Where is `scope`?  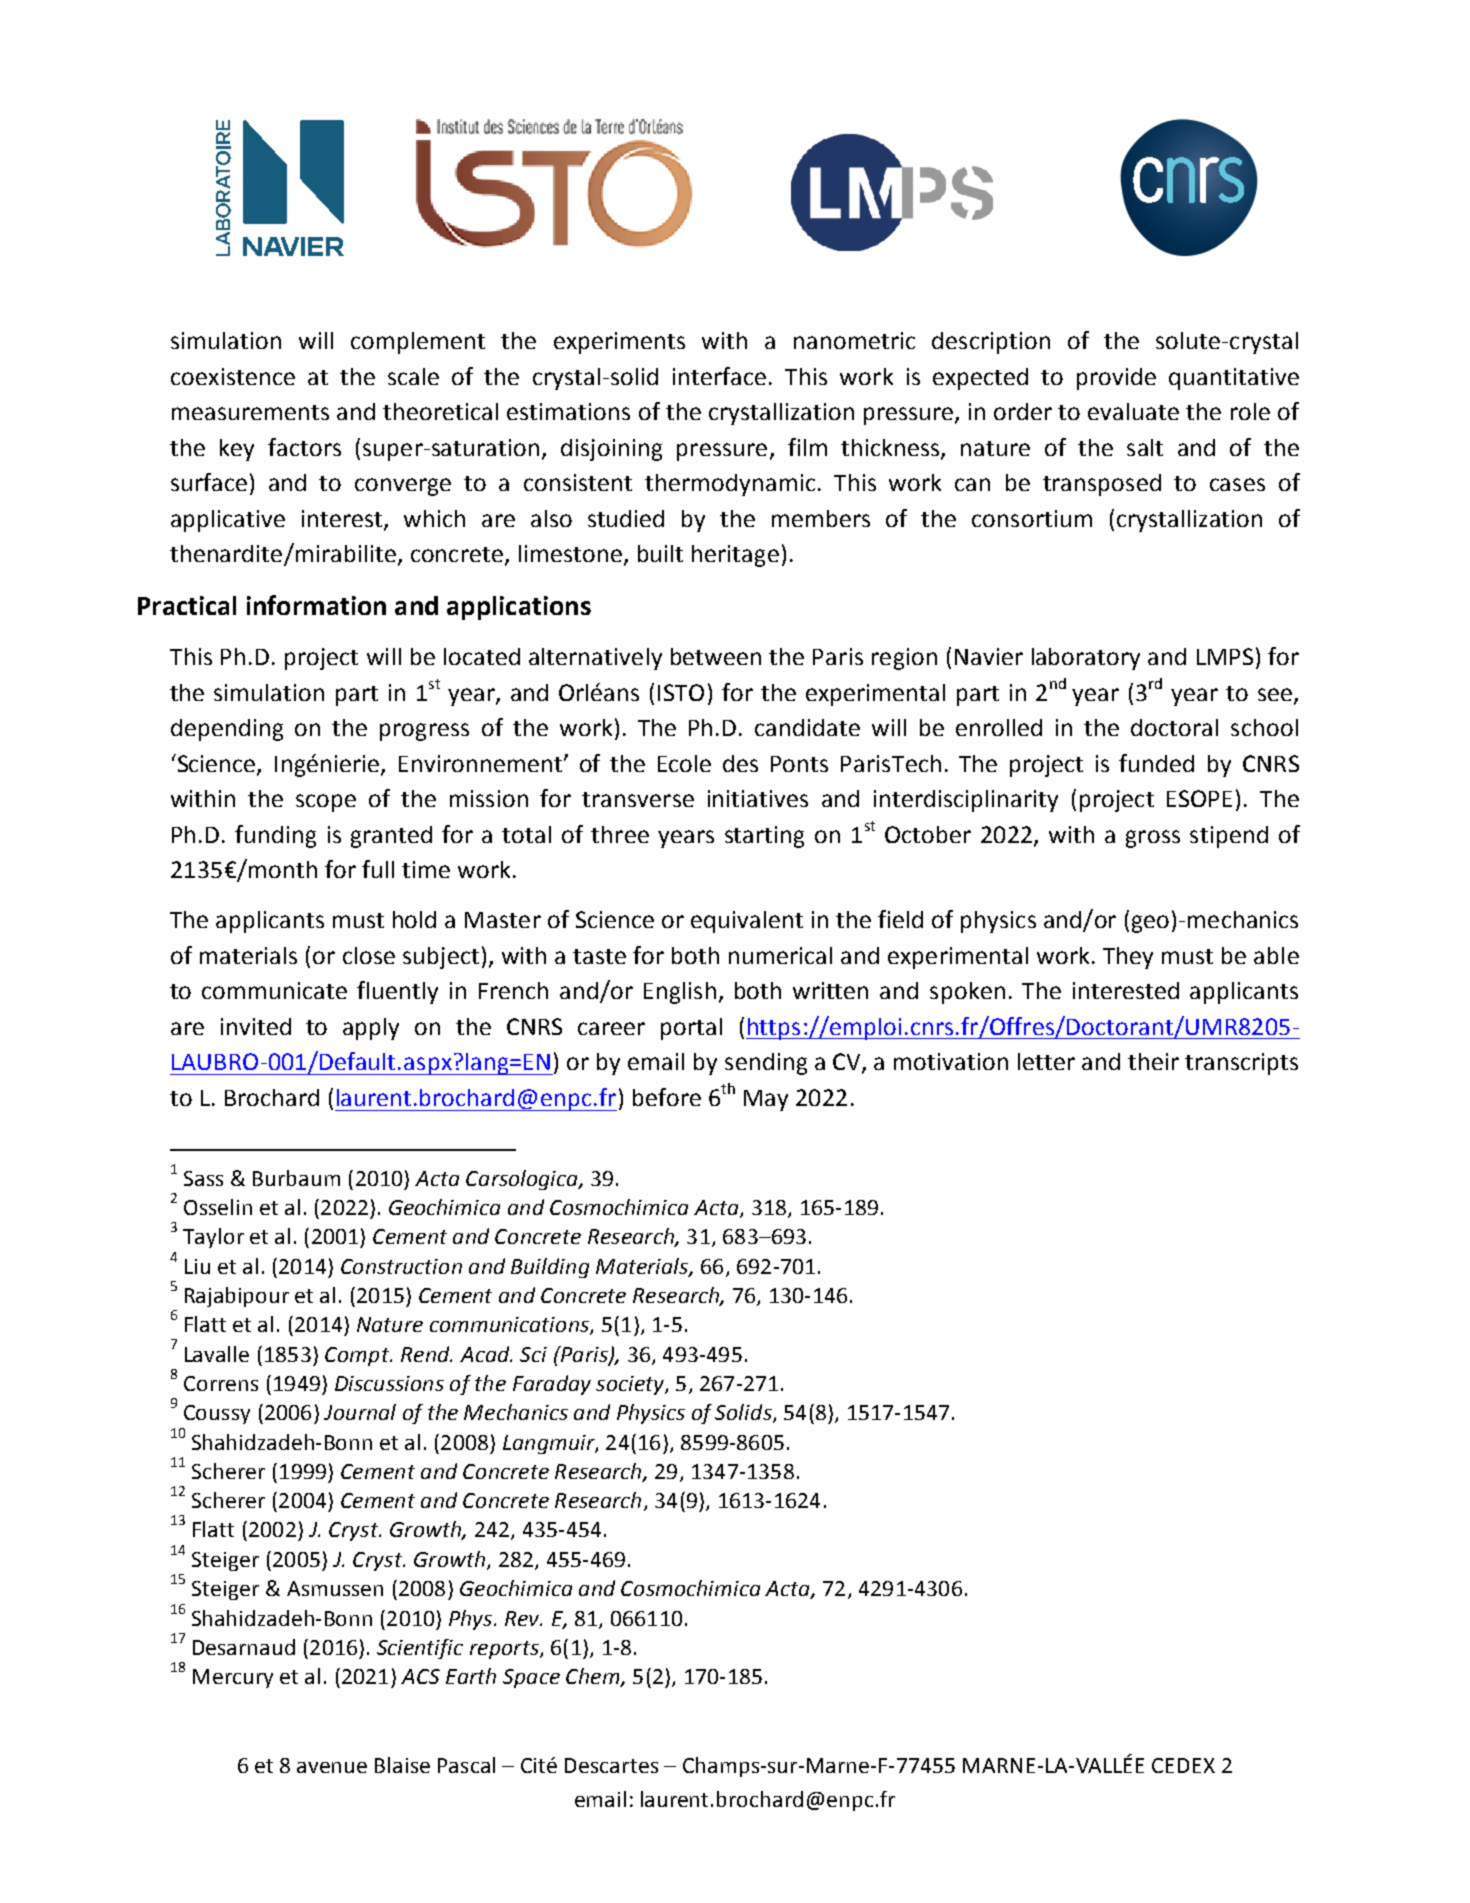
scope is located at coordinates (326, 803).
